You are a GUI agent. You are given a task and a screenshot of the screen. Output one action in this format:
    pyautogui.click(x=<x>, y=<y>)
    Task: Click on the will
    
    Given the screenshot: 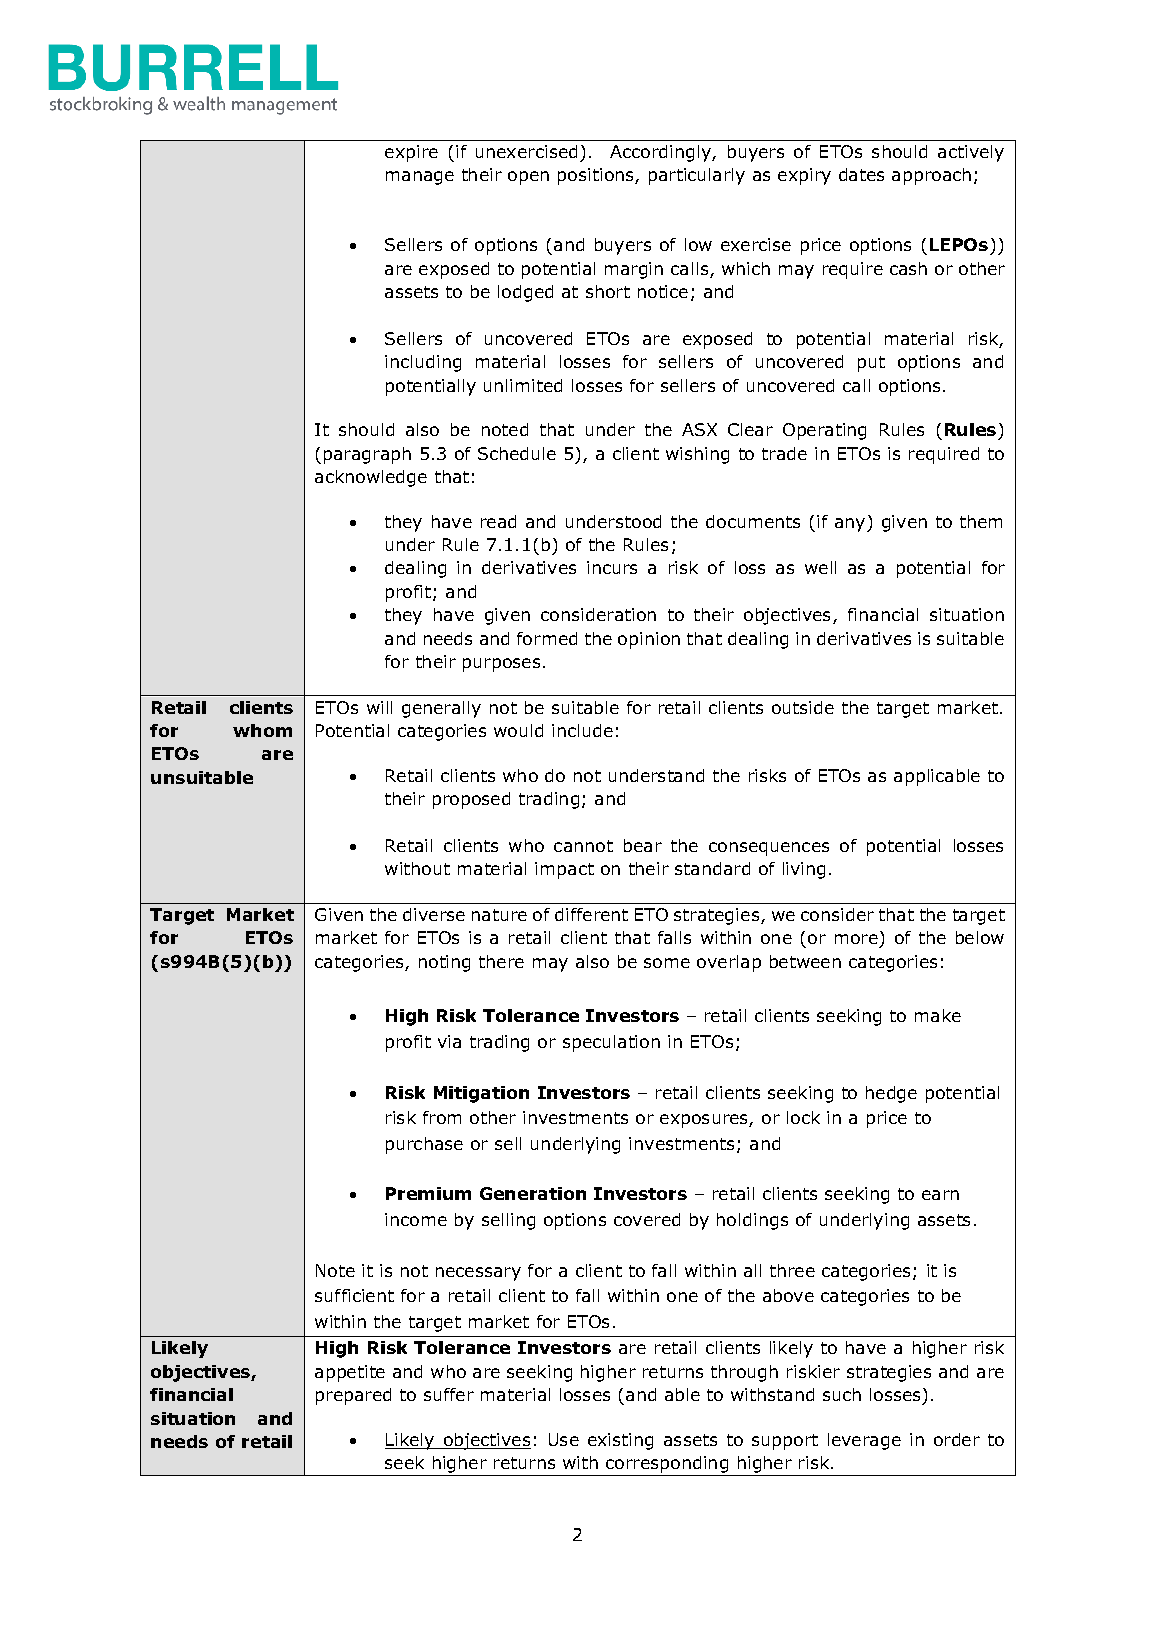 What is the action you would take?
    pyautogui.click(x=379, y=707)
